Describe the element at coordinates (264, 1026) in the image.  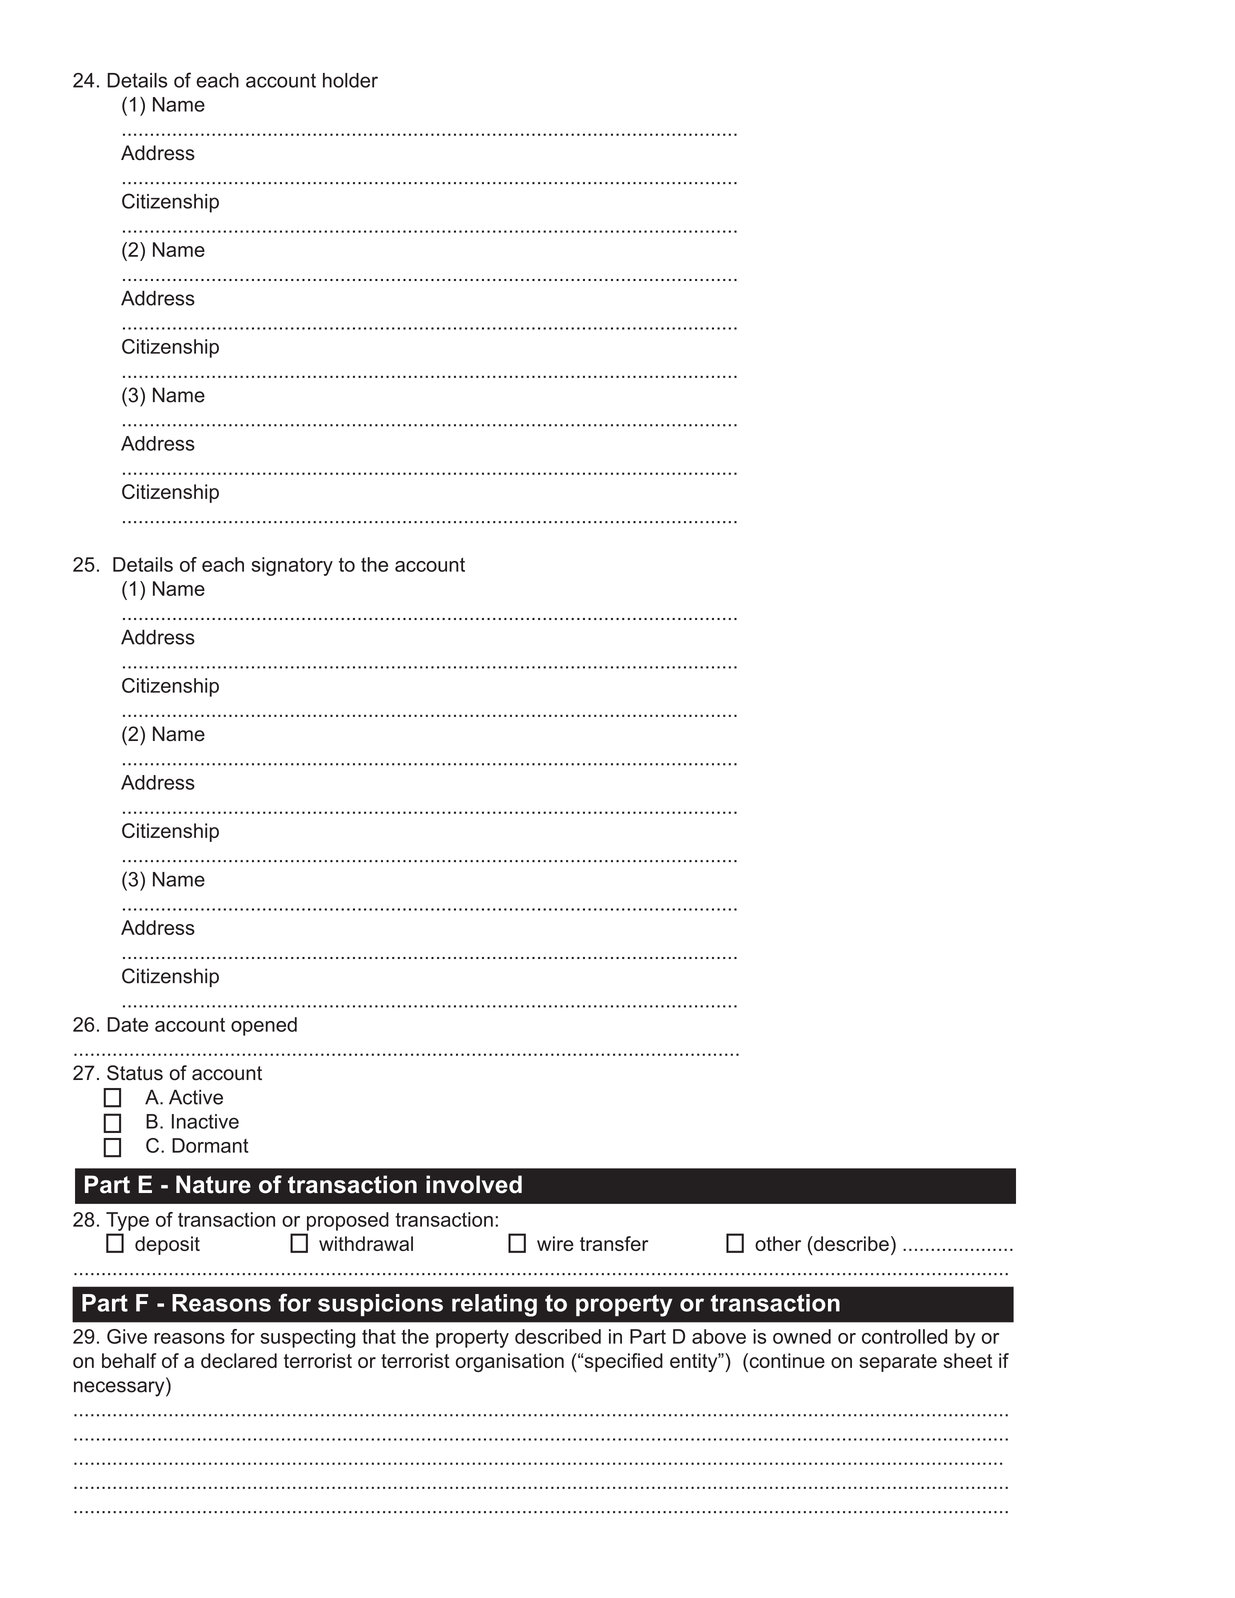
I see `opened` at that location.
